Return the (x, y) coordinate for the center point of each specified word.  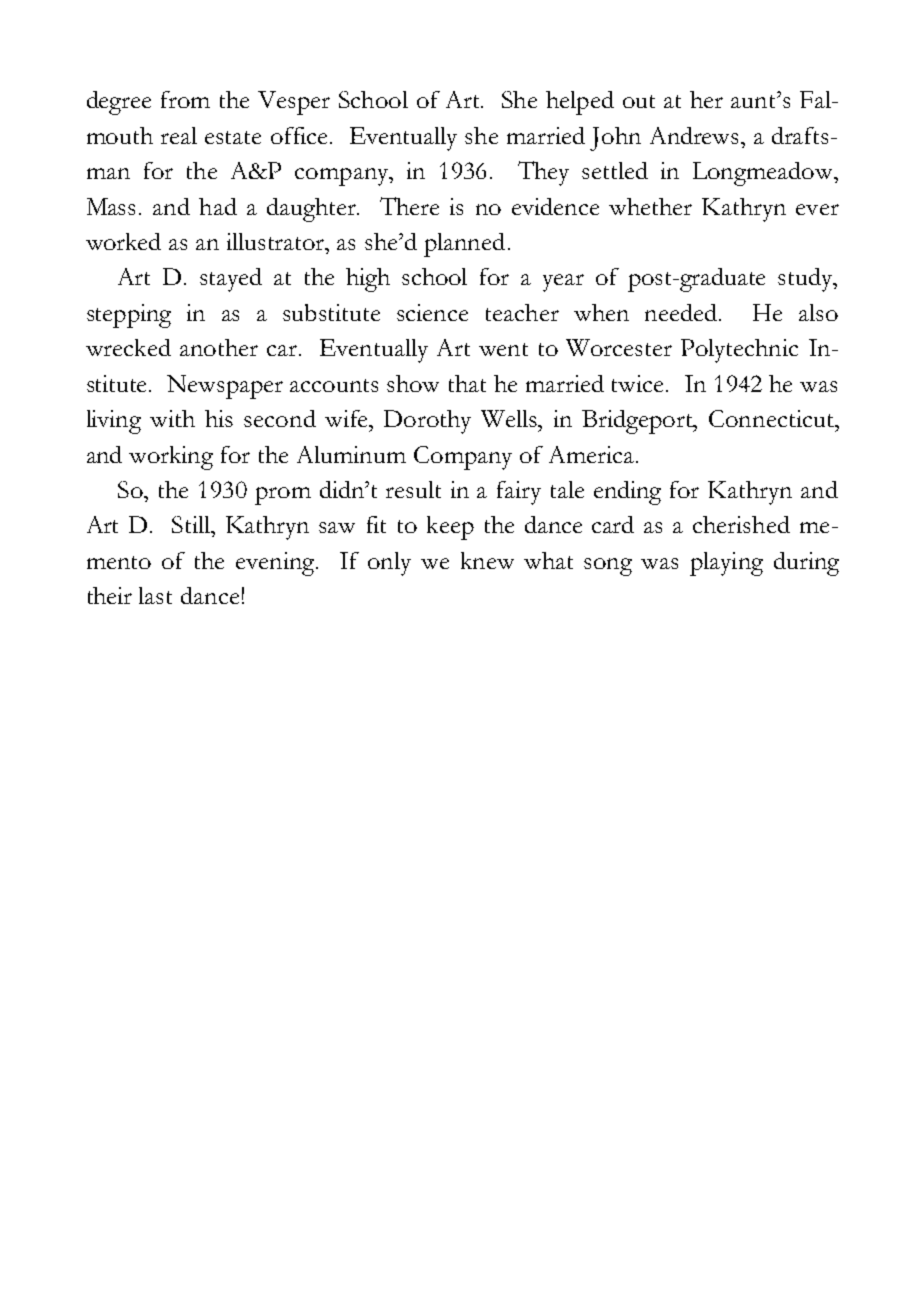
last (155, 595)
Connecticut (772, 418)
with (172, 418)
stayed (231, 280)
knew (487, 560)
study (806, 280)
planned (464, 245)
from (185, 99)
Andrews (696, 135)
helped (580, 103)
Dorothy (427, 422)
